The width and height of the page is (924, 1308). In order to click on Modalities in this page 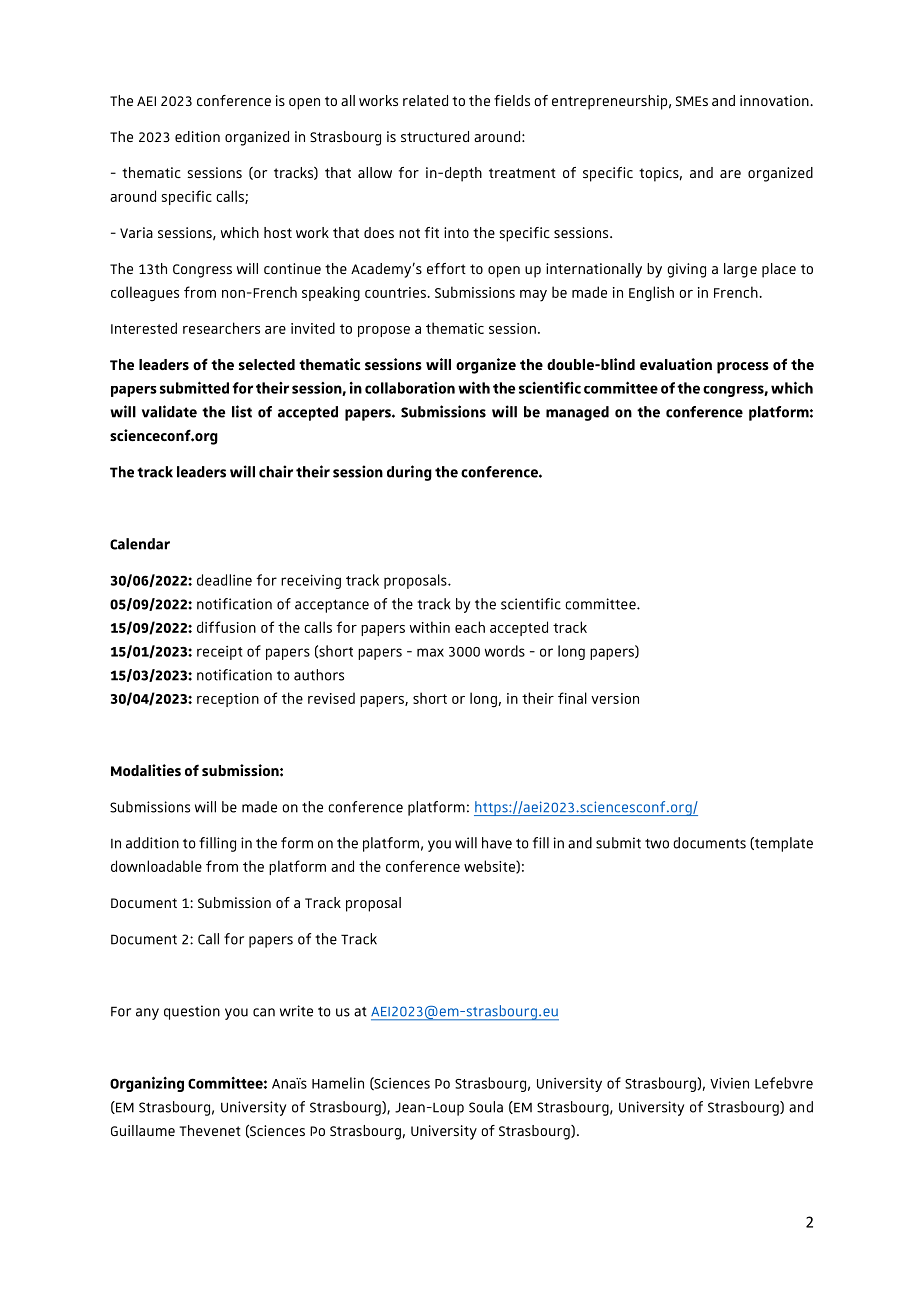, I will do `click(146, 770)`.
